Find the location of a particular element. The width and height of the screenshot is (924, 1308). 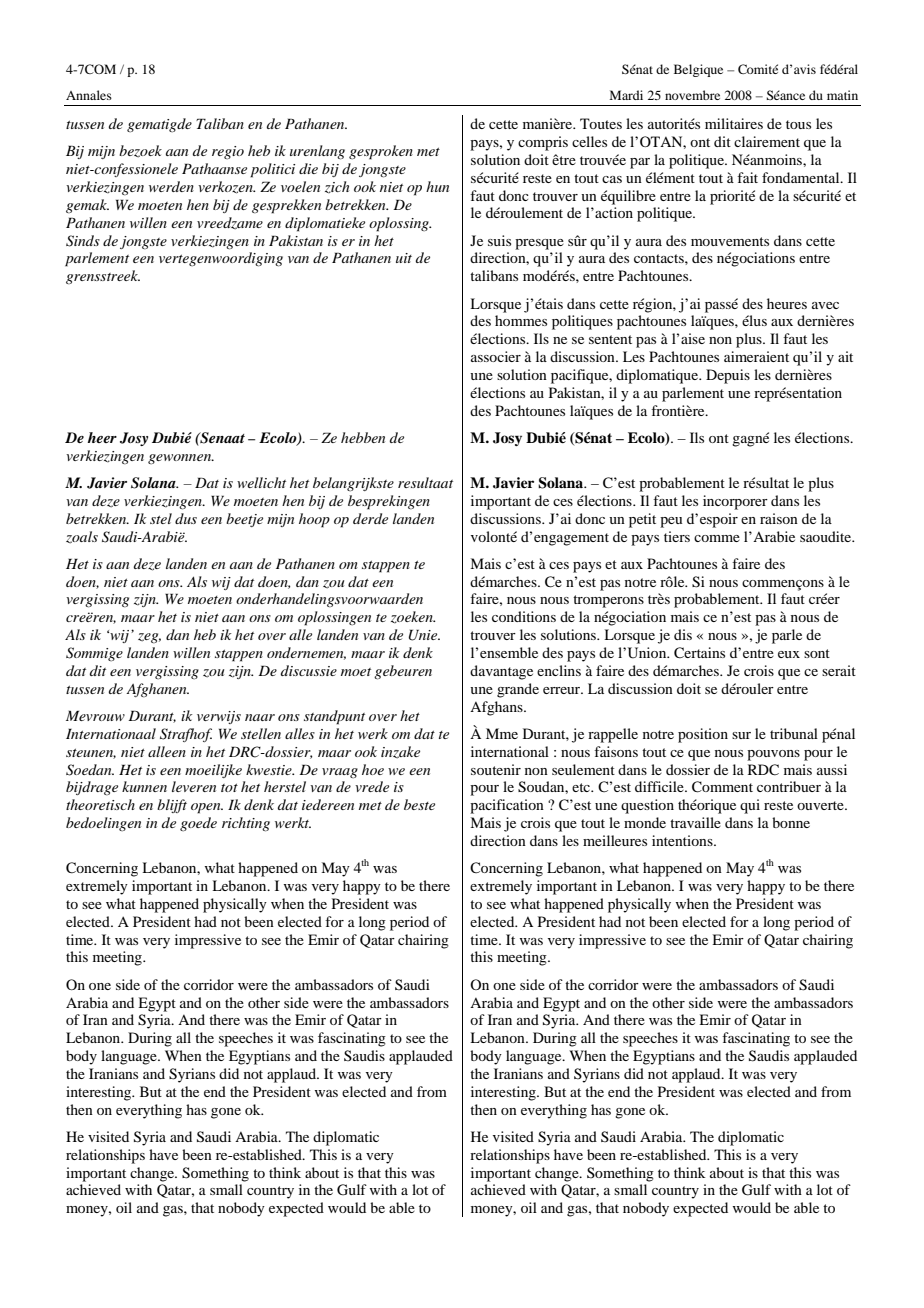

hoop is located at coordinates (314, 520).
